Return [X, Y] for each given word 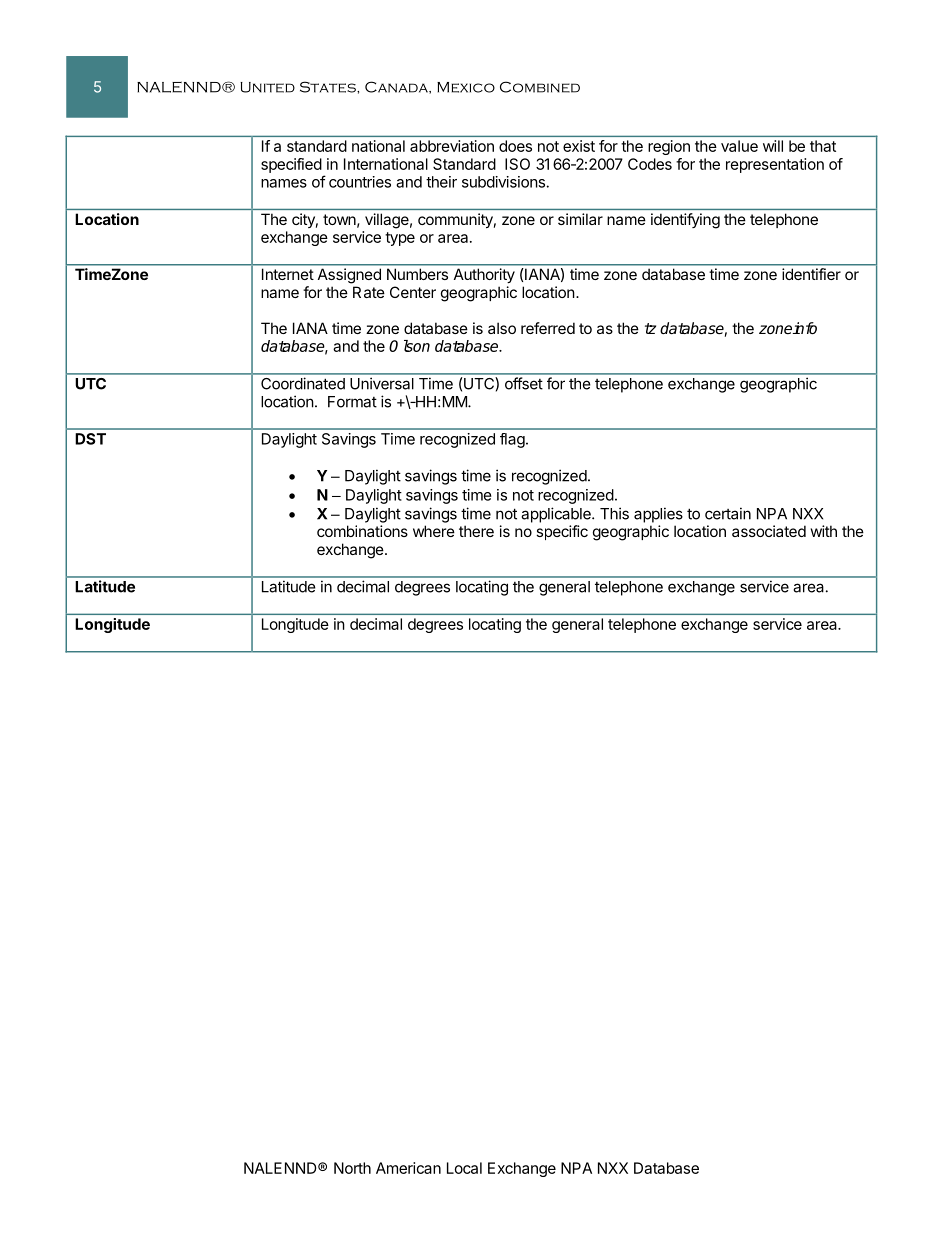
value [739, 146]
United [267, 87]
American [408, 1168]
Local [464, 1168]
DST [90, 439]
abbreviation [452, 146]
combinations [362, 531]
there [476, 531]
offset [523, 383]
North [352, 1168]
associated [769, 531]
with [824, 531]
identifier [811, 274]
